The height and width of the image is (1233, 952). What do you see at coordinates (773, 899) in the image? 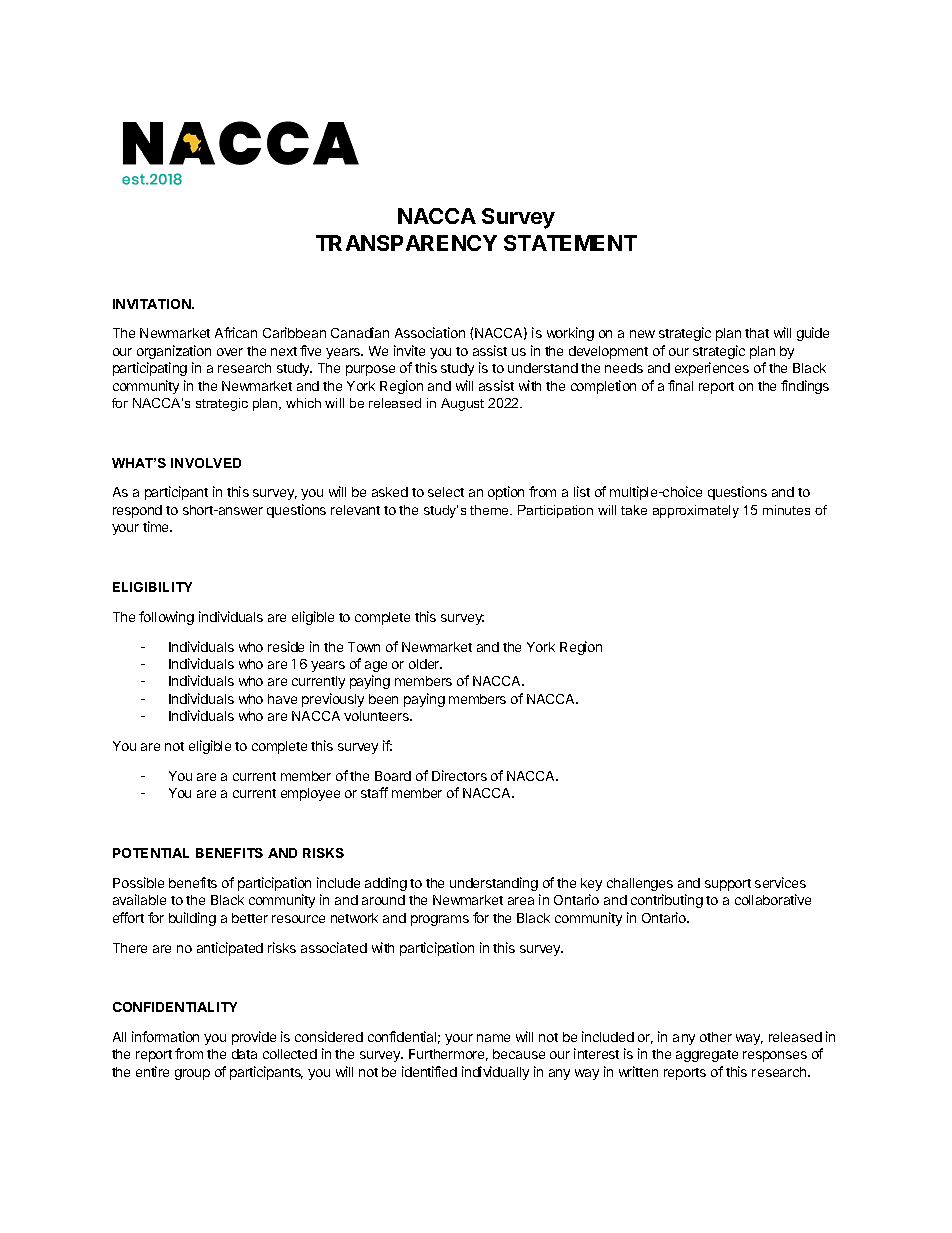
I see `collaborative` at bounding box center [773, 899].
